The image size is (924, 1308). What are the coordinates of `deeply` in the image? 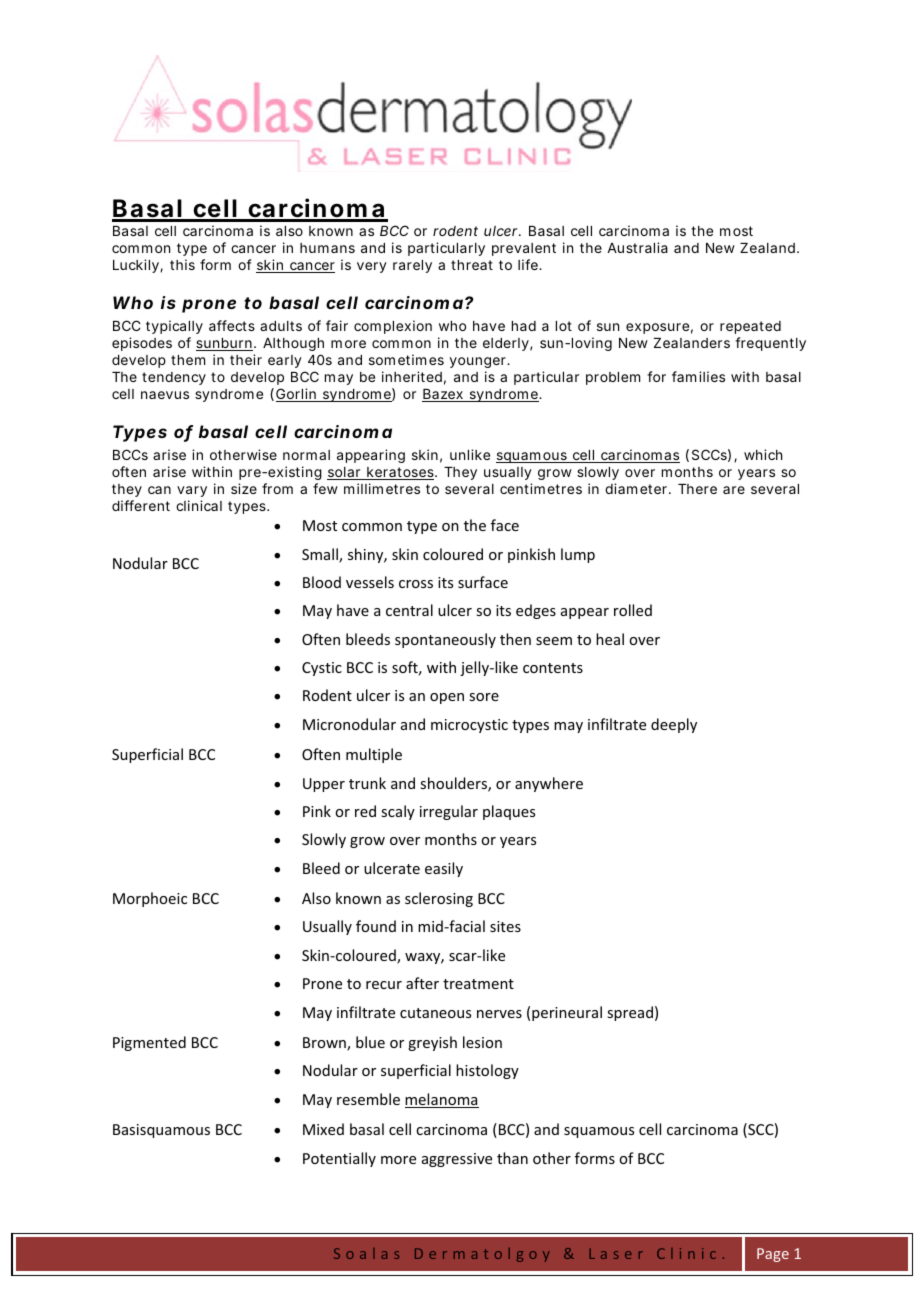 It's located at (674, 725).
